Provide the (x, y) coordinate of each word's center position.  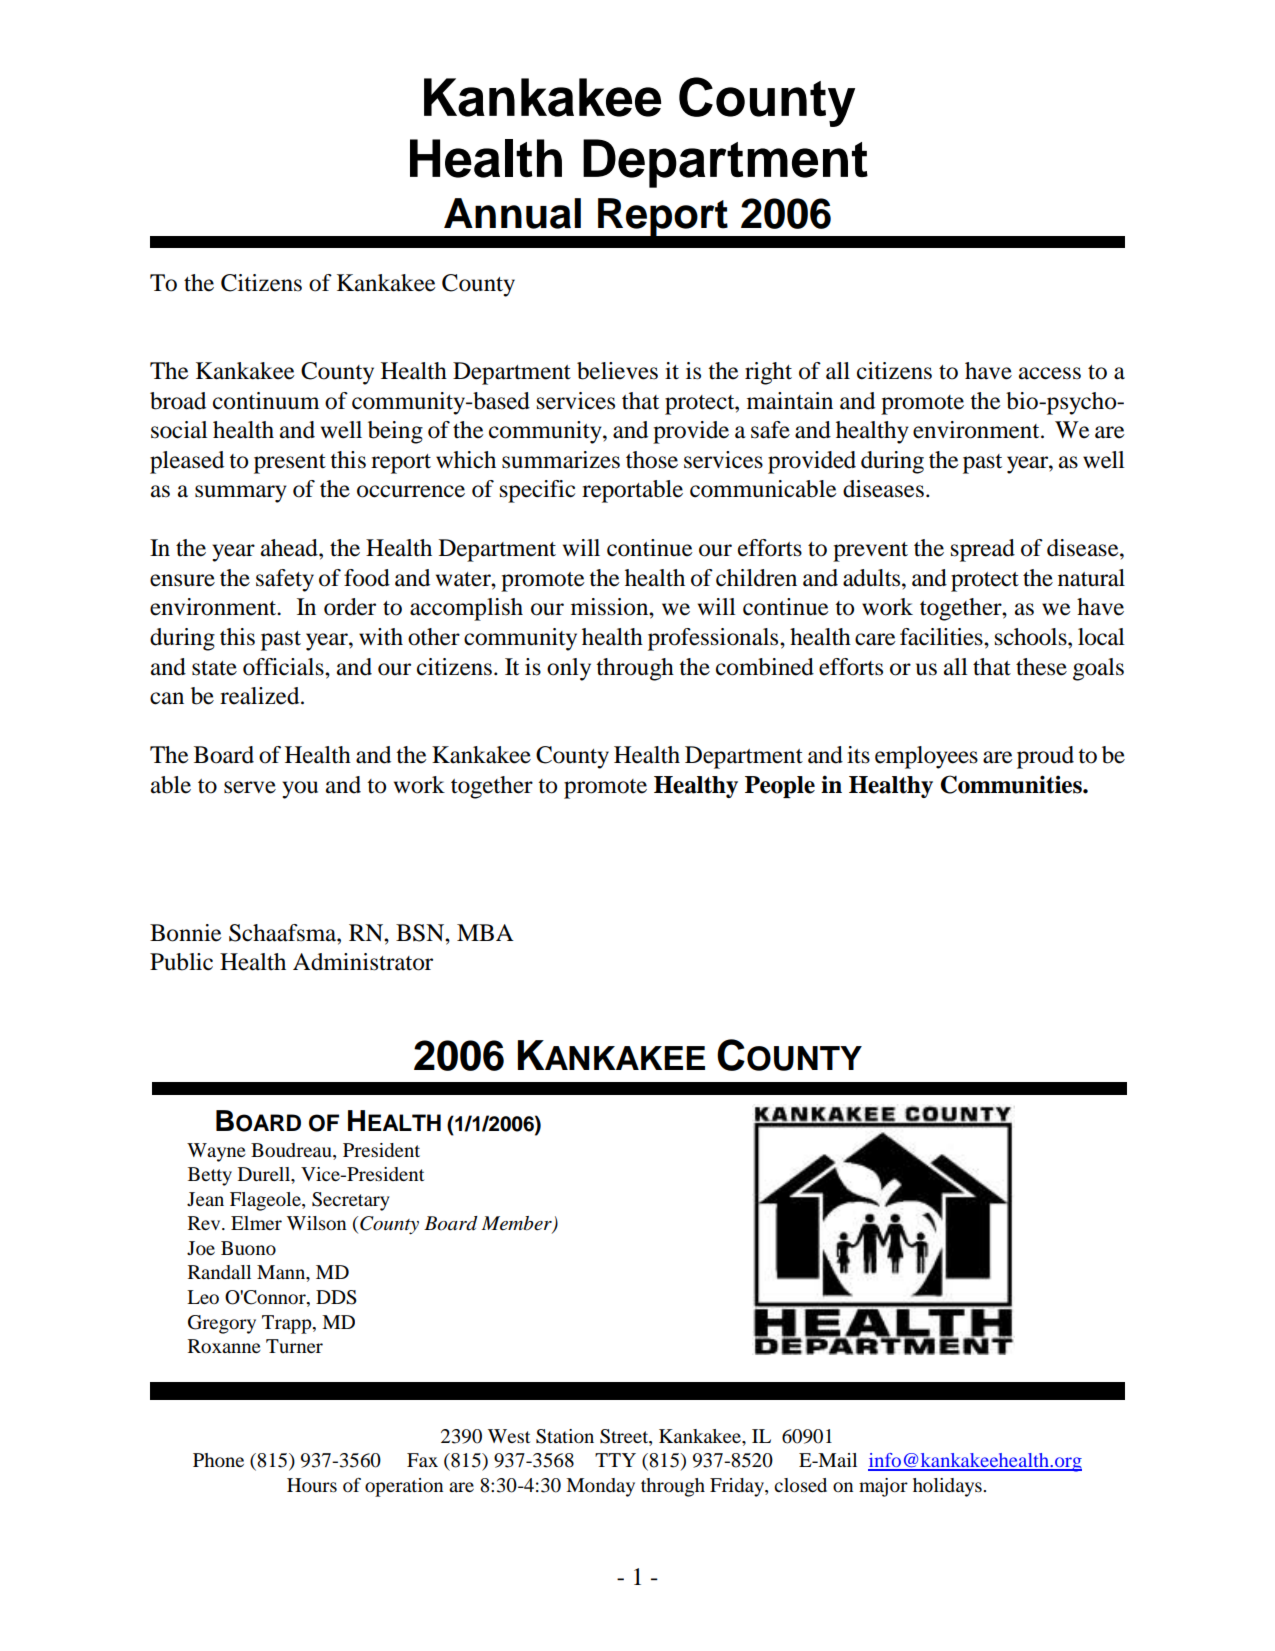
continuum (266, 401)
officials (284, 667)
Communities (1012, 784)
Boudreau (292, 1151)
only (569, 669)
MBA (485, 932)
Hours (312, 1485)
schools (1032, 637)
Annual (512, 213)
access (1050, 373)
